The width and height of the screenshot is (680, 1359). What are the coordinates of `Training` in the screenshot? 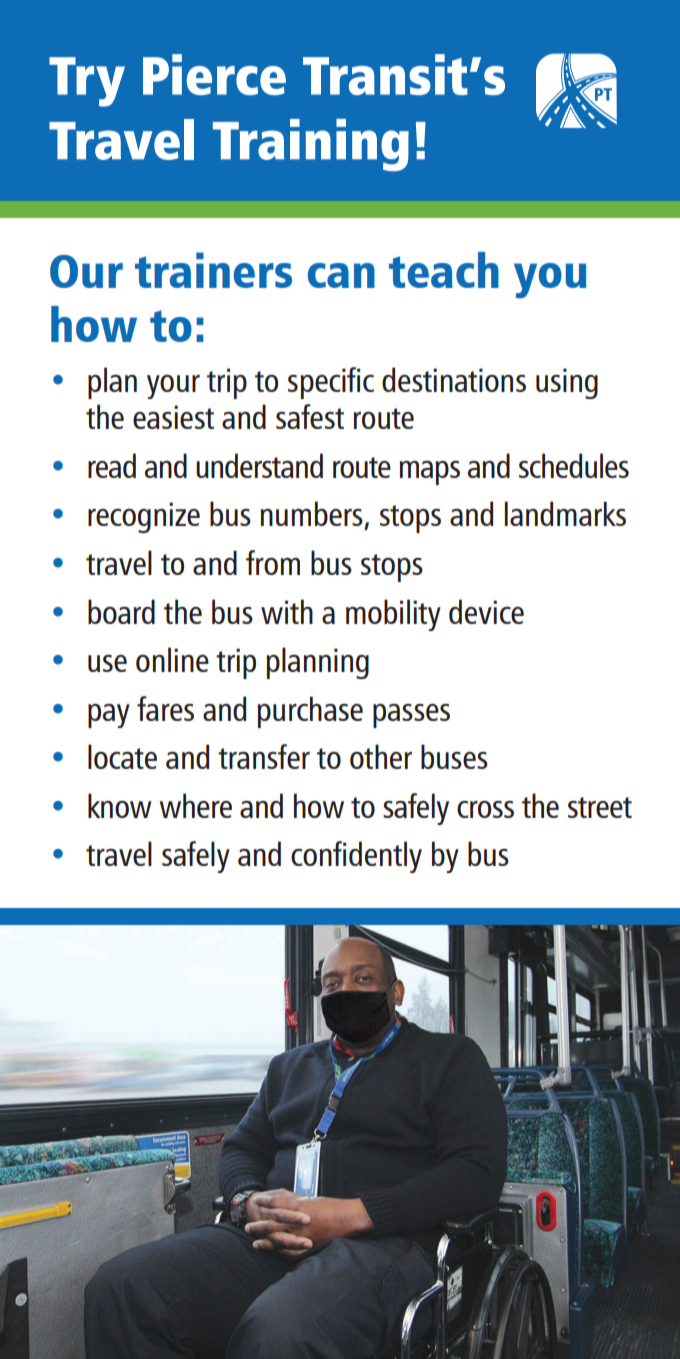 It's located at (311, 145).
